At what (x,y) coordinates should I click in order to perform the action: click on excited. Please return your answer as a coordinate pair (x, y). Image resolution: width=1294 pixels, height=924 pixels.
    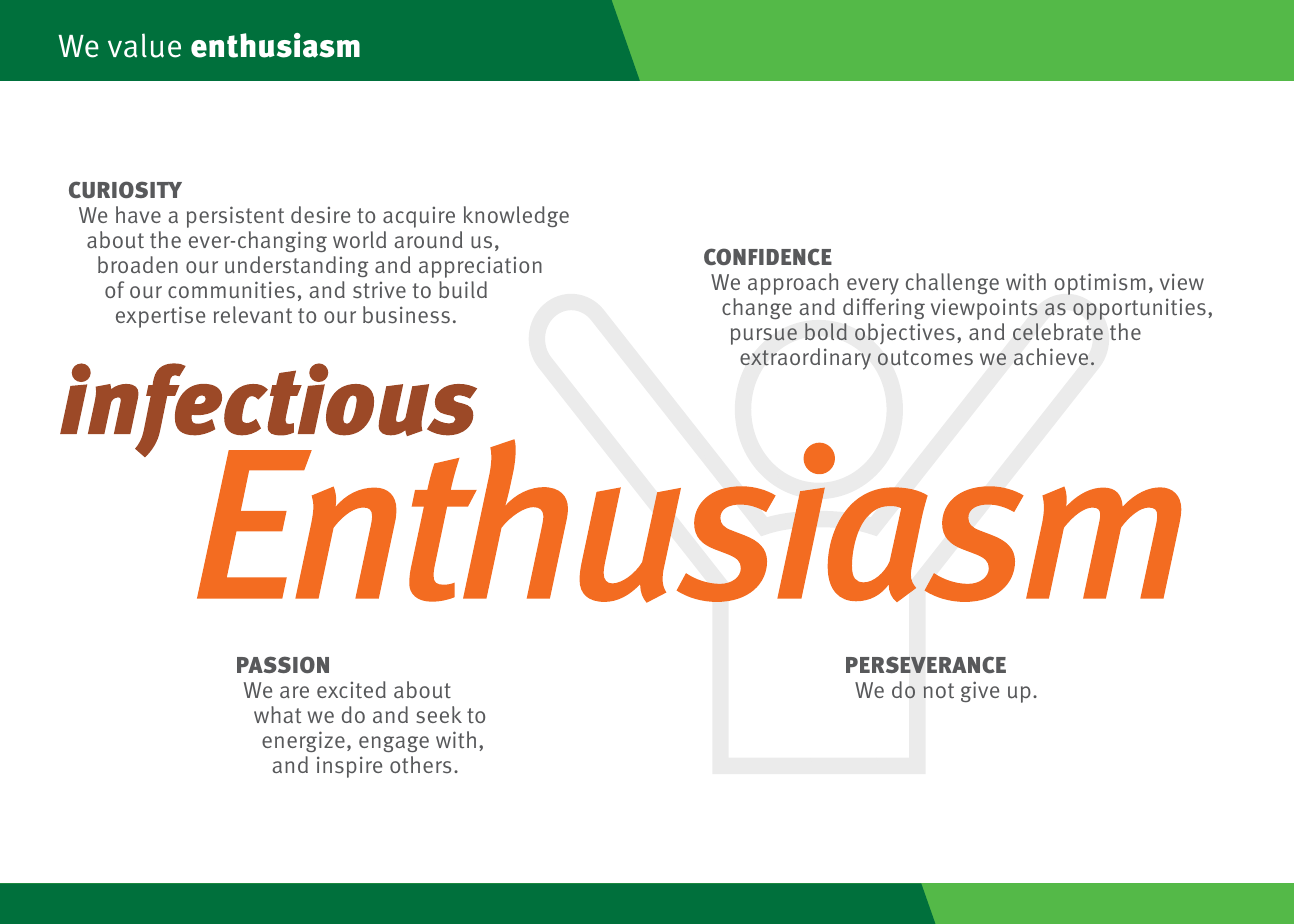
    Looking at the image, I should click on (351, 690).
